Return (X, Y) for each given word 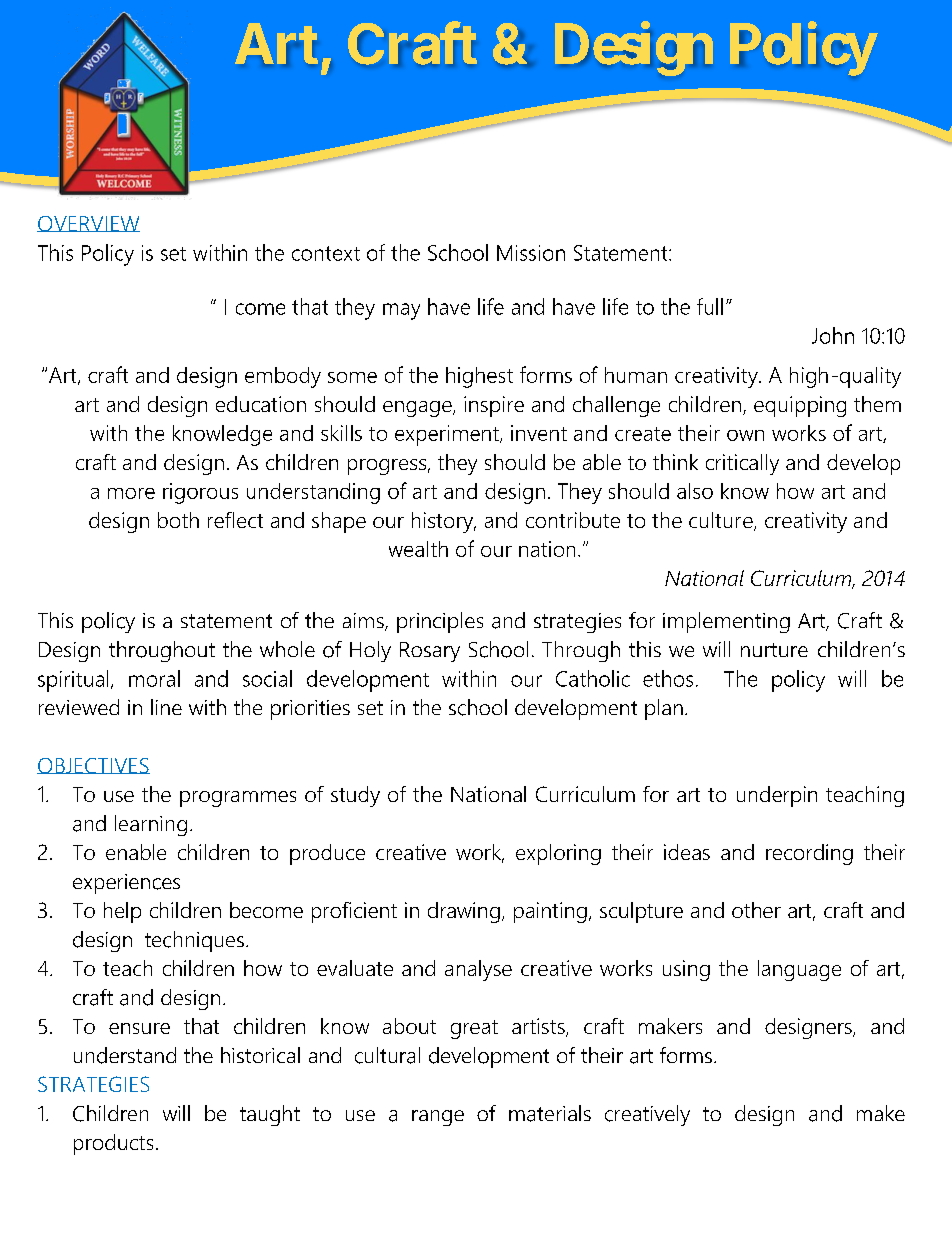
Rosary (430, 652)
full (710, 306)
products (113, 1144)
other (756, 910)
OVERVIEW (88, 224)
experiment (448, 435)
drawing (464, 912)
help (122, 912)
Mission (531, 253)
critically (742, 464)
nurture (774, 650)
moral (154, 678)
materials (550, 1113)
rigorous (200, 493)
